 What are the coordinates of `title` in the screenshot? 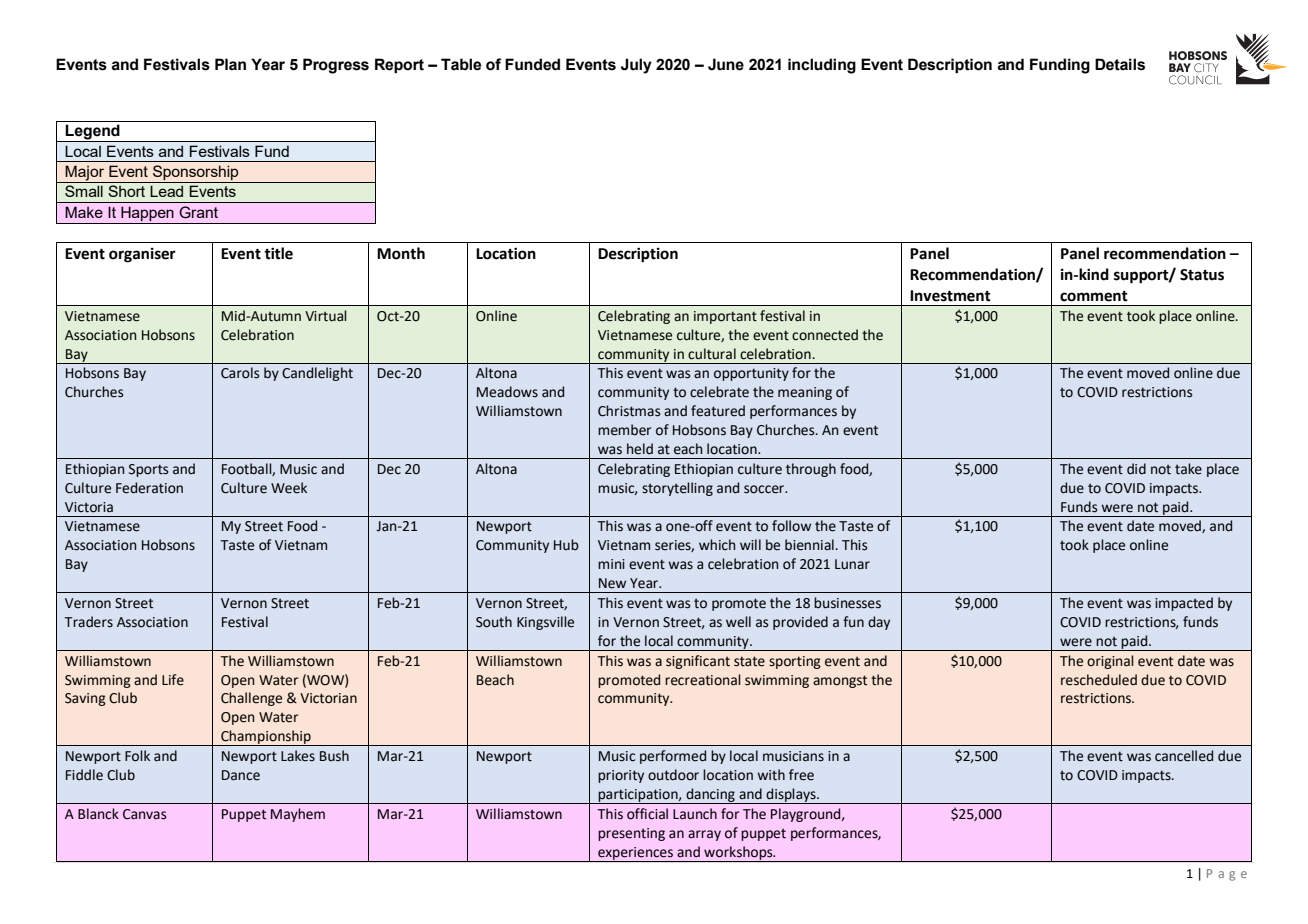 It's located at (278, 253).
